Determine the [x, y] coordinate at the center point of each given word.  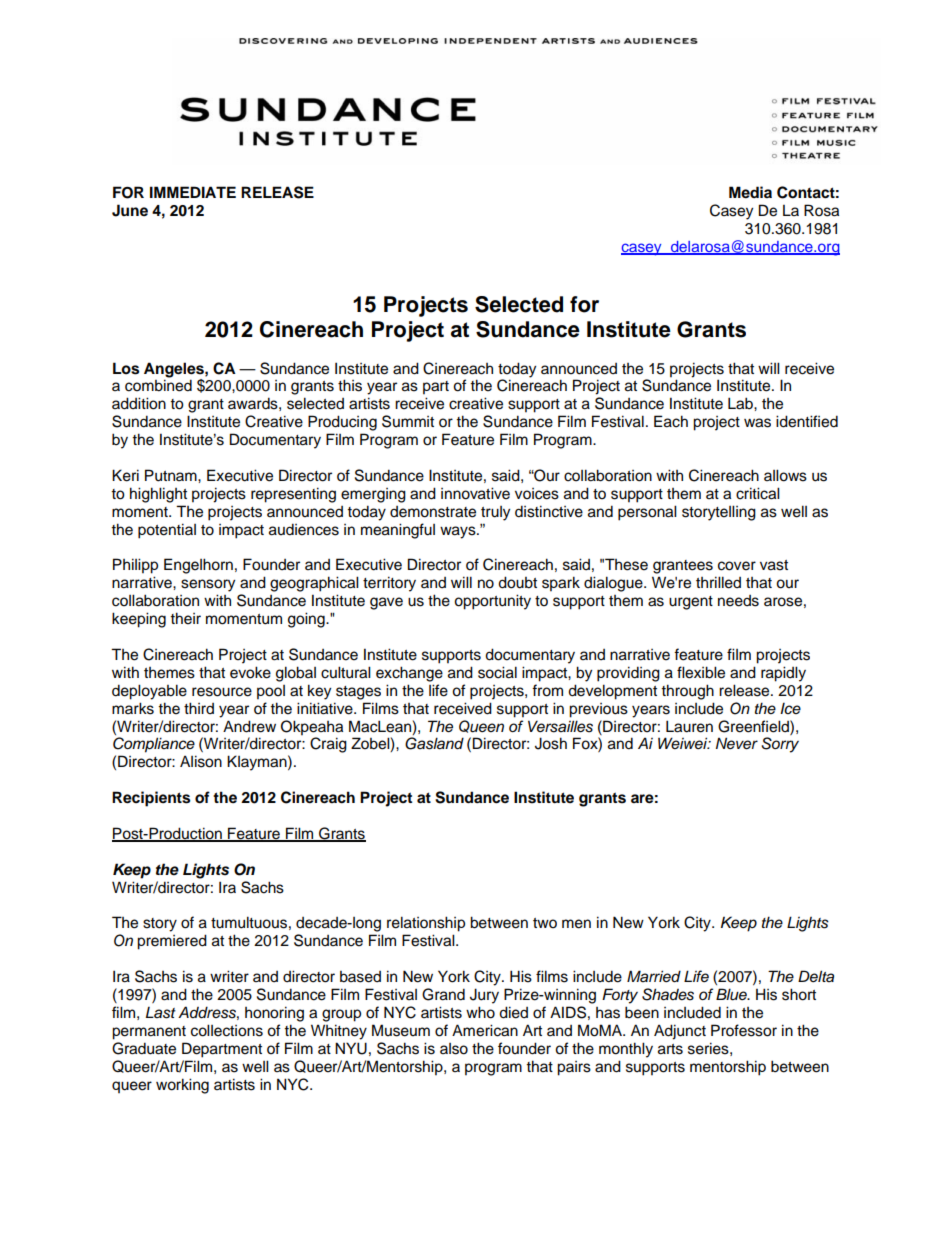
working [182, 1086]
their [185, 618]
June [130, 210]
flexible [701, 672]
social [497, 672]
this [350, 385]
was [757, 423]
